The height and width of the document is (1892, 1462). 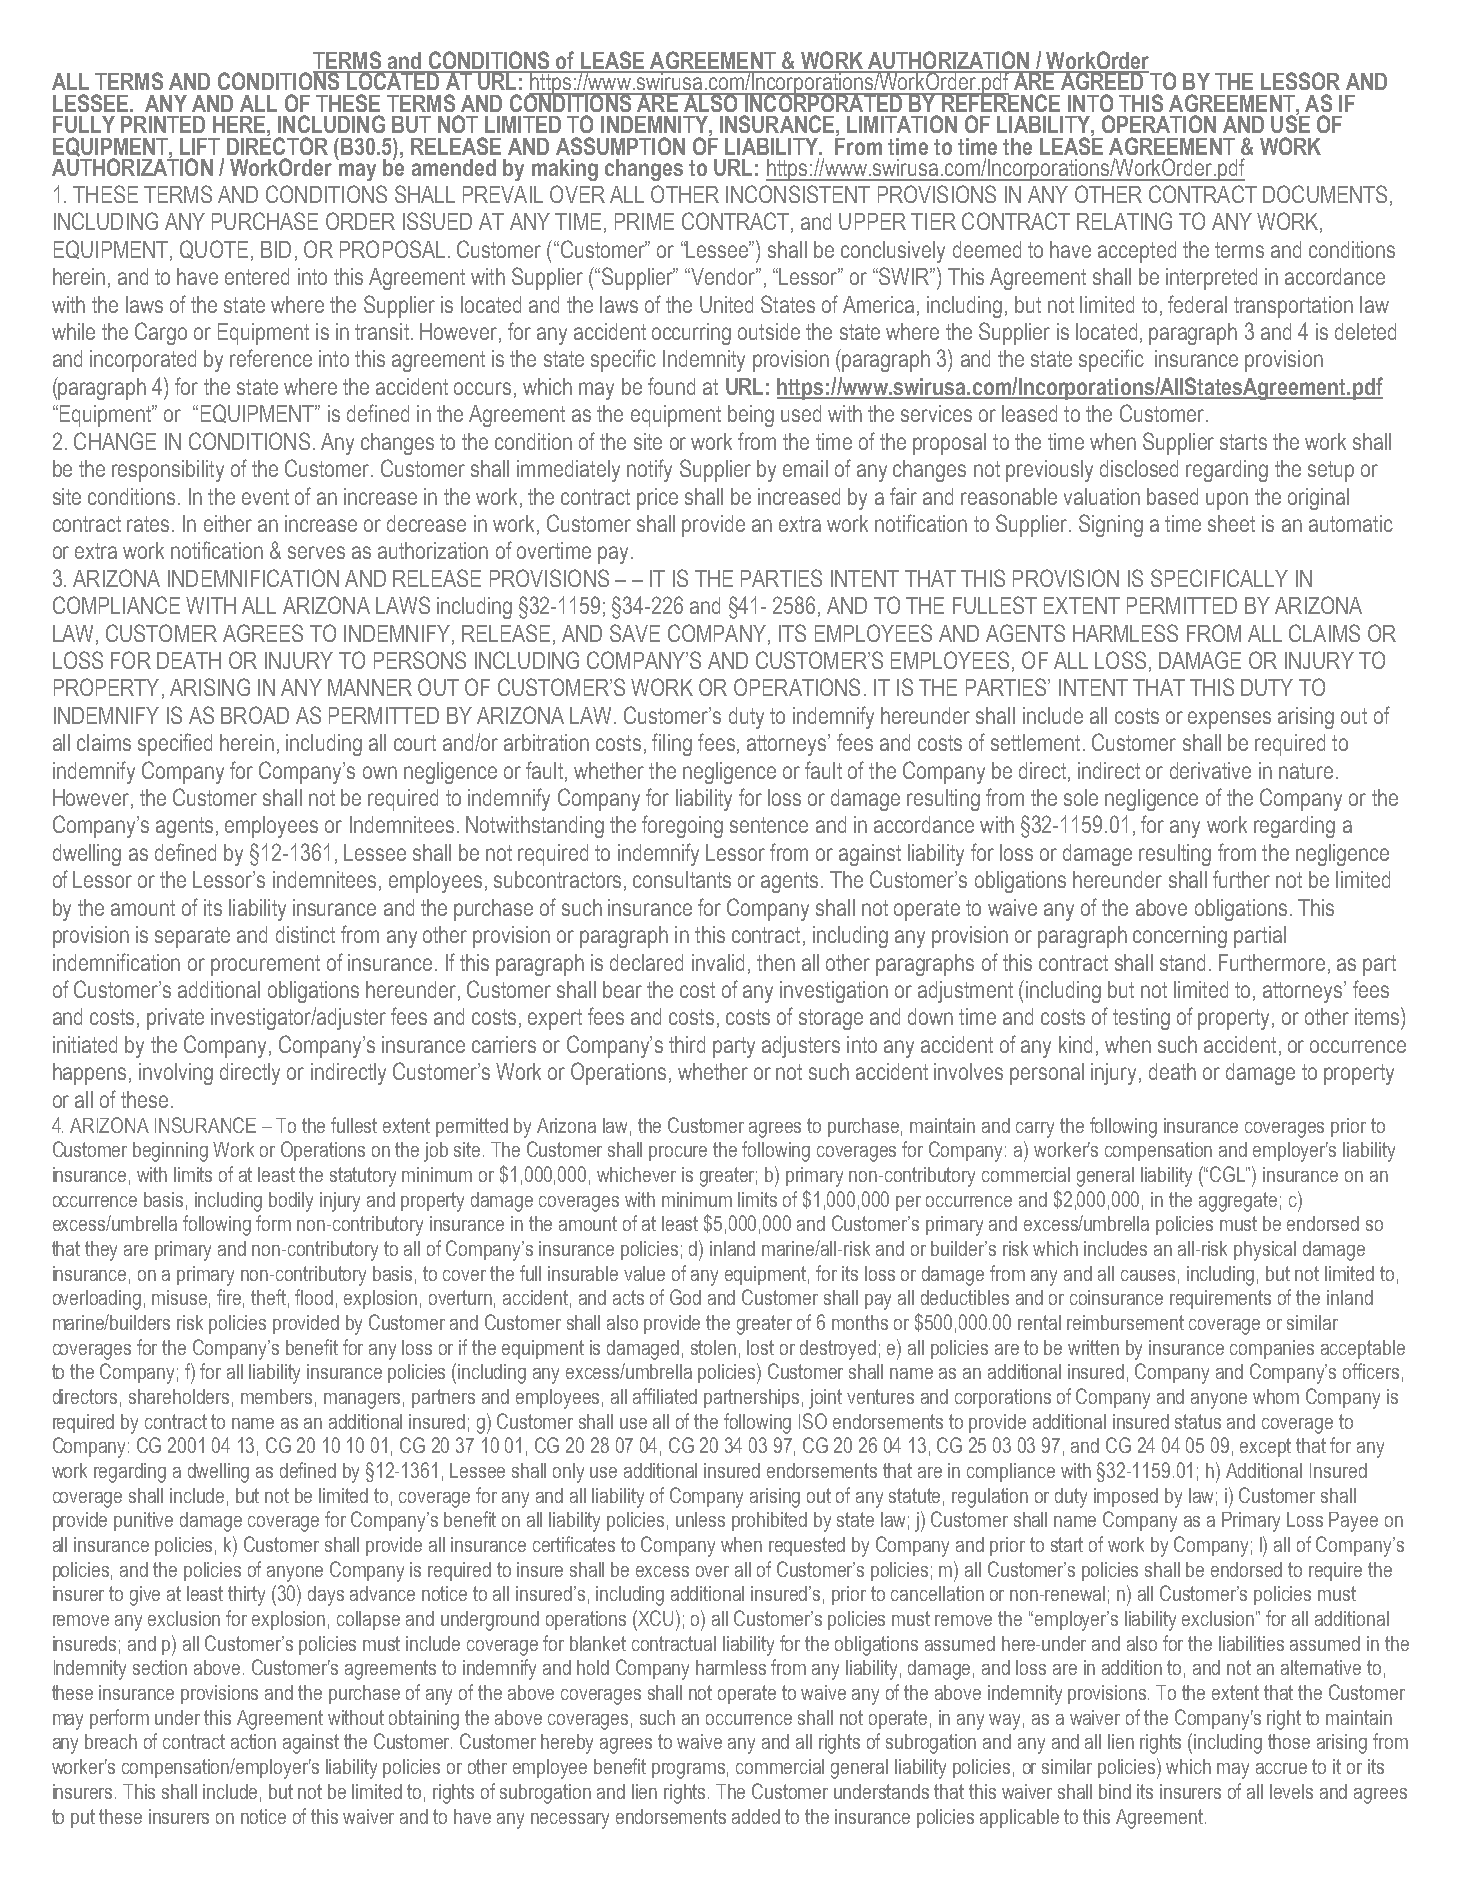 I want to click on separate, so click(x=192, y=937).
